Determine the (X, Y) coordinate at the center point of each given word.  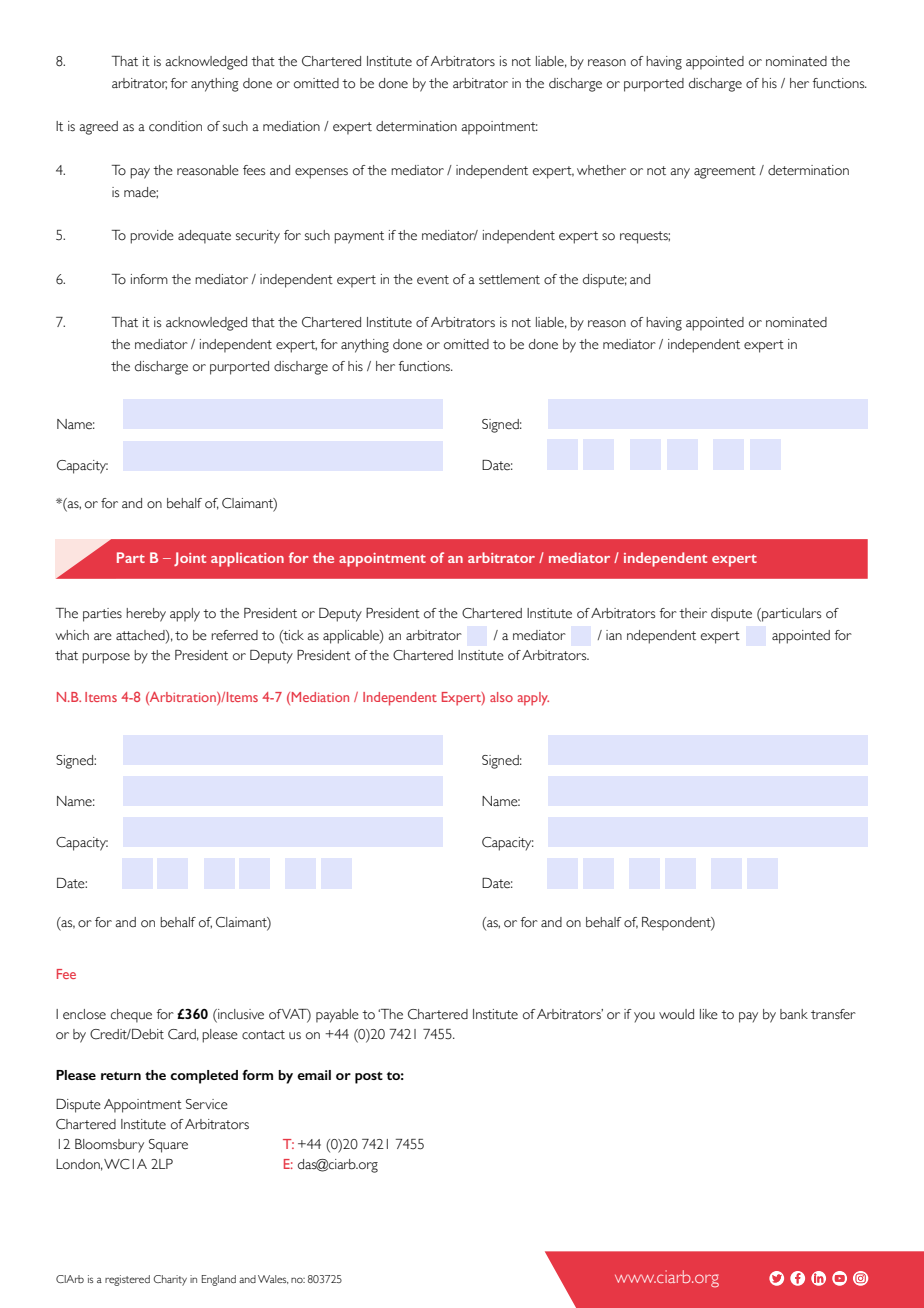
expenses (321, 173)
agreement (725, 172)
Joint (190, 559)
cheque (131, 1016)
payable (337, 1016)
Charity (170, 1280)
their (693, 613)
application (247, 559)
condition (175, 126)
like (709, 1014)
